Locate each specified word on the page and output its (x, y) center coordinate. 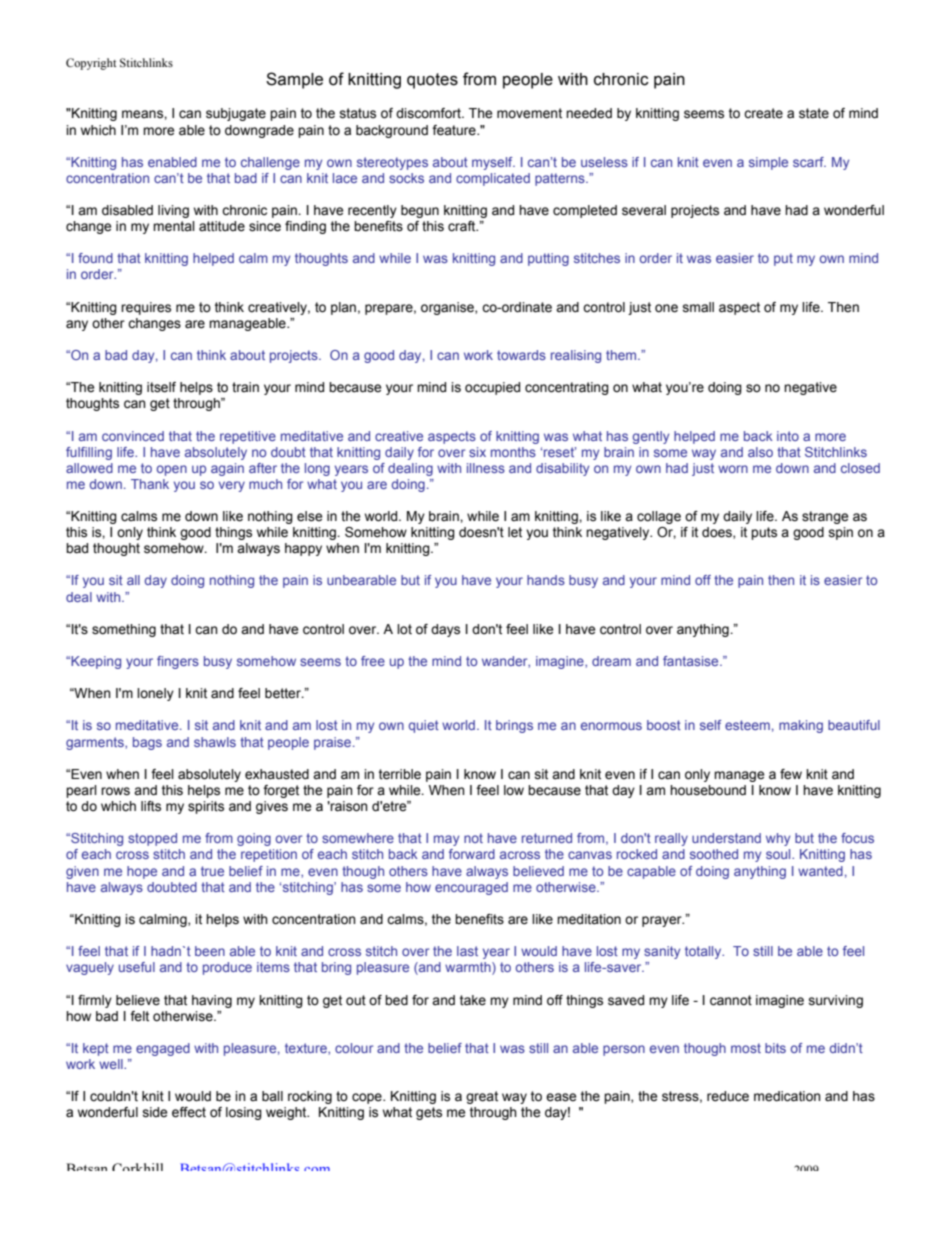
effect (189, 1112)
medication (787, 1096)
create (763, 113)
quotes (432, 81)
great (482, 1097)
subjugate (236, 114)
